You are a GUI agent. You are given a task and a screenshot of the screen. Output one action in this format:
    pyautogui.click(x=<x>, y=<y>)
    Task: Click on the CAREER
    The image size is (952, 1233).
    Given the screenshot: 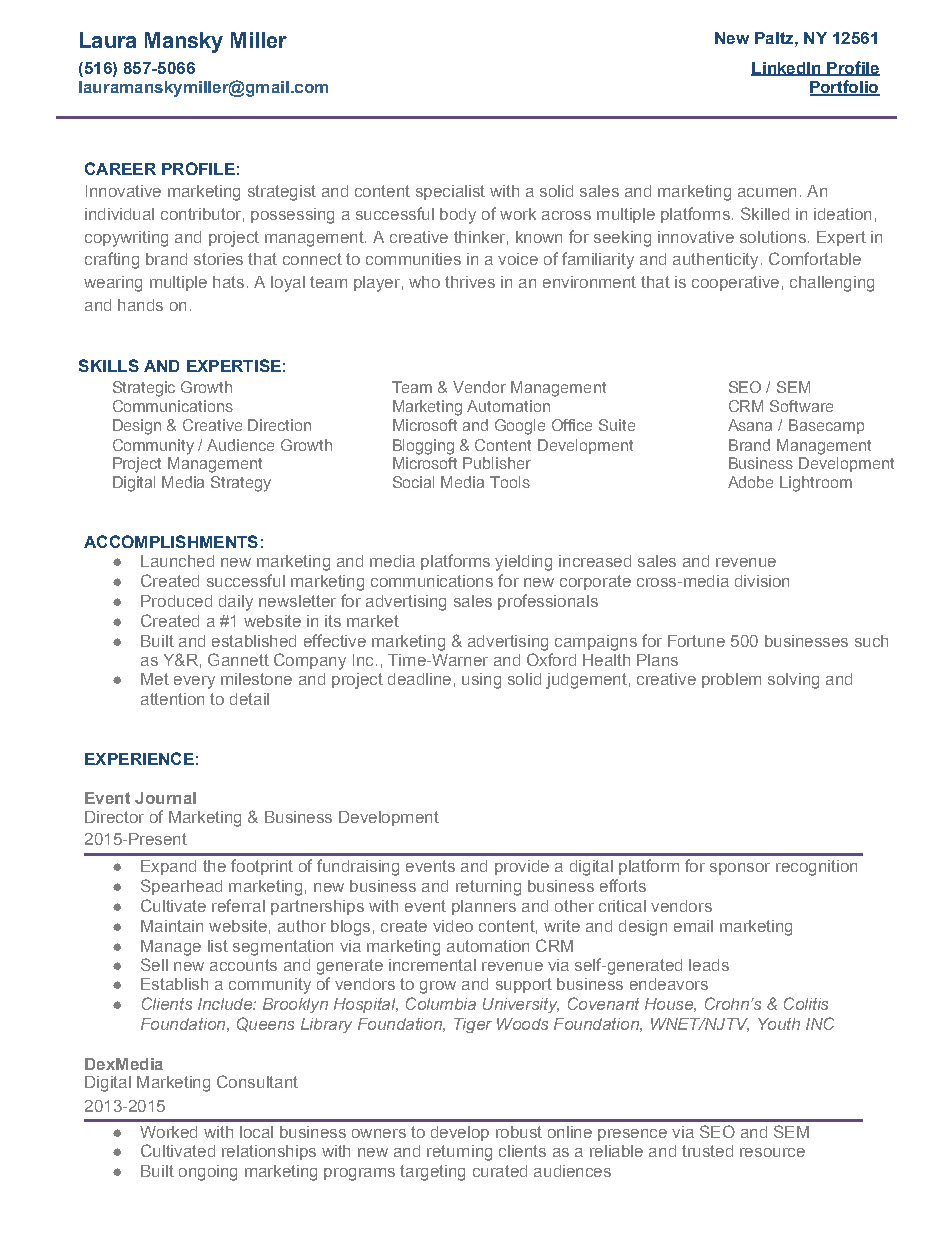 What is the action you would take?
    pyautogui.click(x=120, y=168)
